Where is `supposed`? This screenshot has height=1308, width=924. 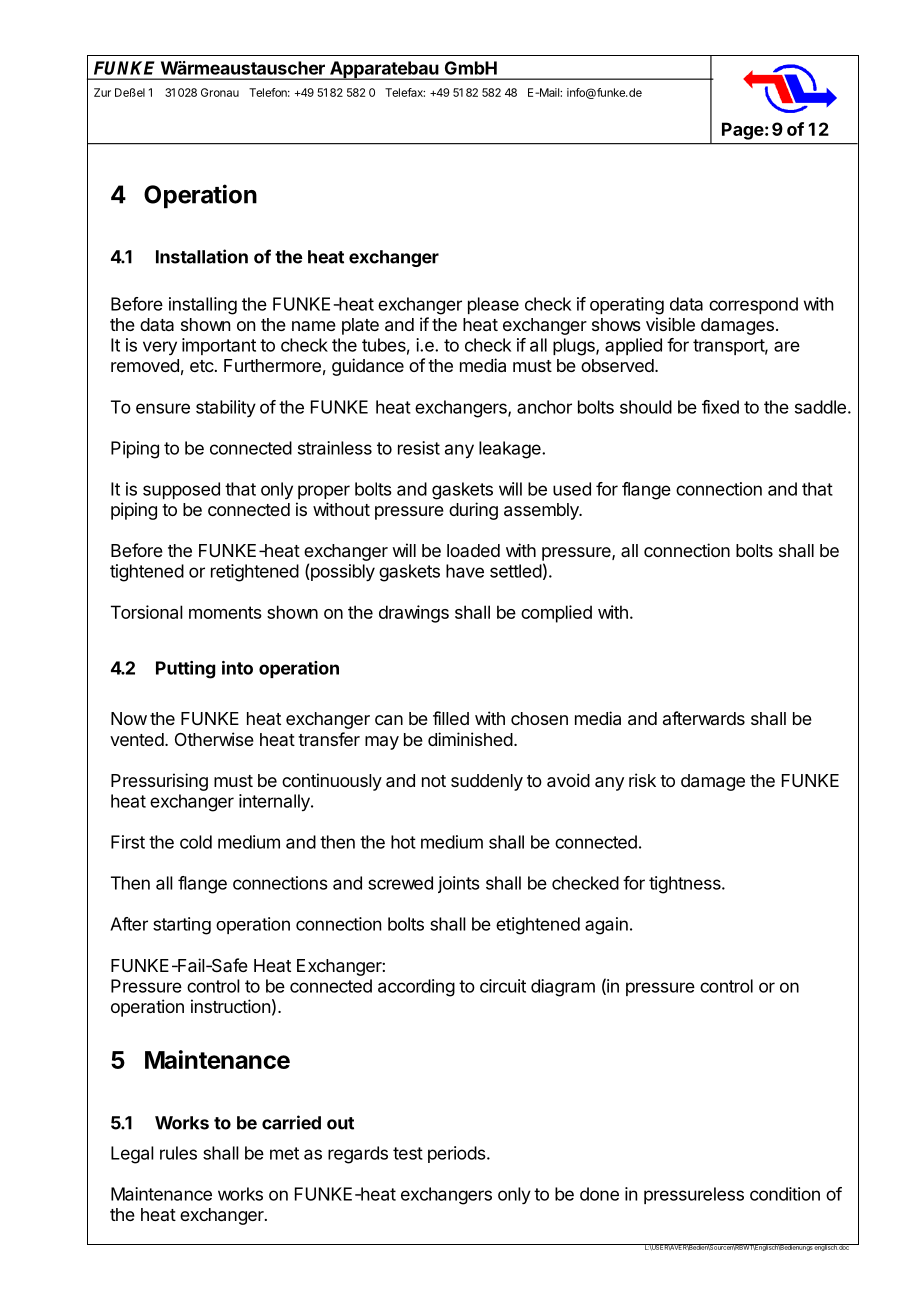 supposed is located at coordinates (181, 490).
